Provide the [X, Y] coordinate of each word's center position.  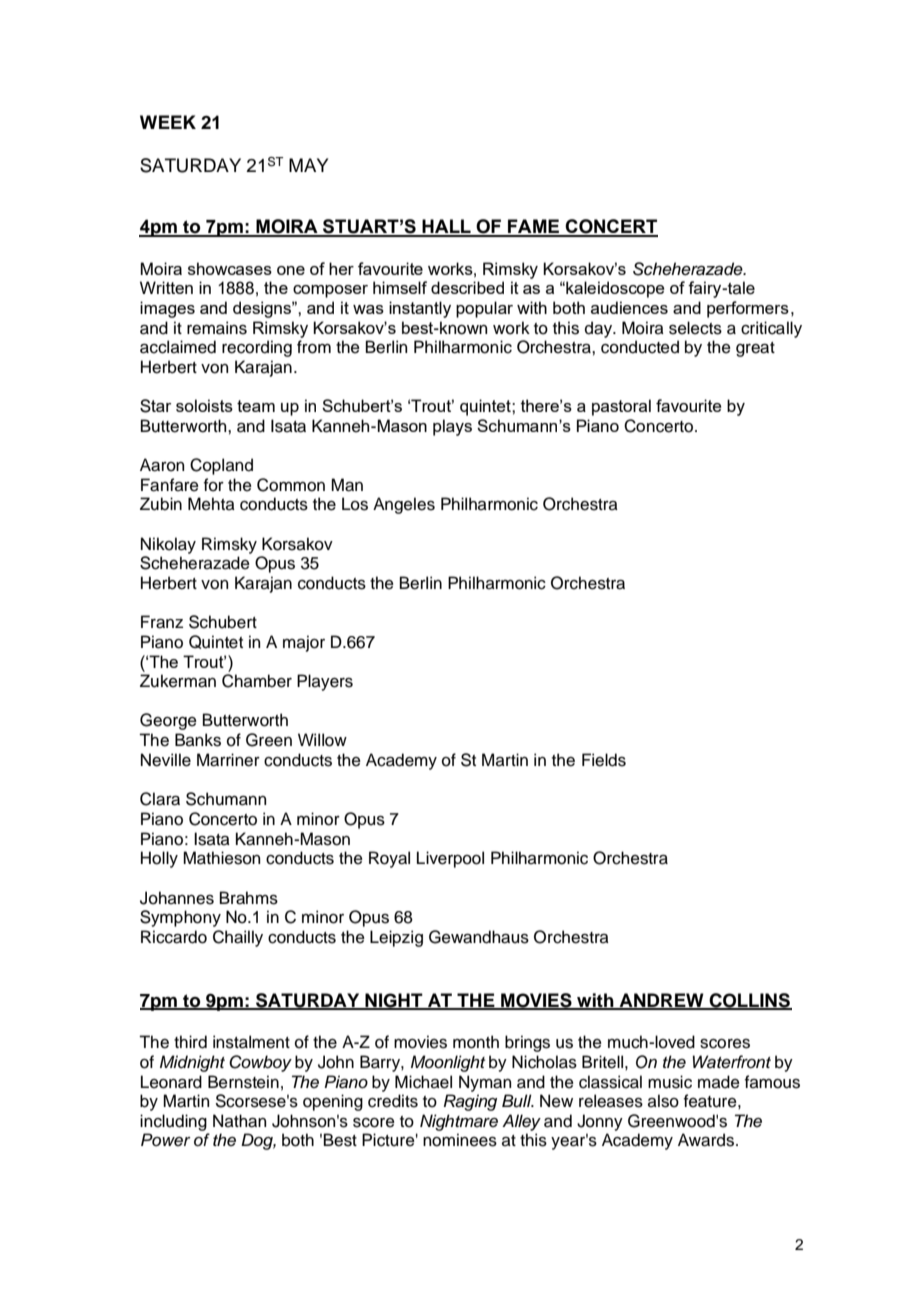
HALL [446, 227]
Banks [198, 740]
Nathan [239, 1121]
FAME [534, 227]
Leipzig [396, 938]
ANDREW [661, 1001]
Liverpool [450, 859]
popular [484, 309]
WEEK [168, 122]
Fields [604, 760]
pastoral [621, 407]
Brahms [249, 898]
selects [695, 328]
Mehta [211, 504]
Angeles [404, 505]
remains [217, 328]
